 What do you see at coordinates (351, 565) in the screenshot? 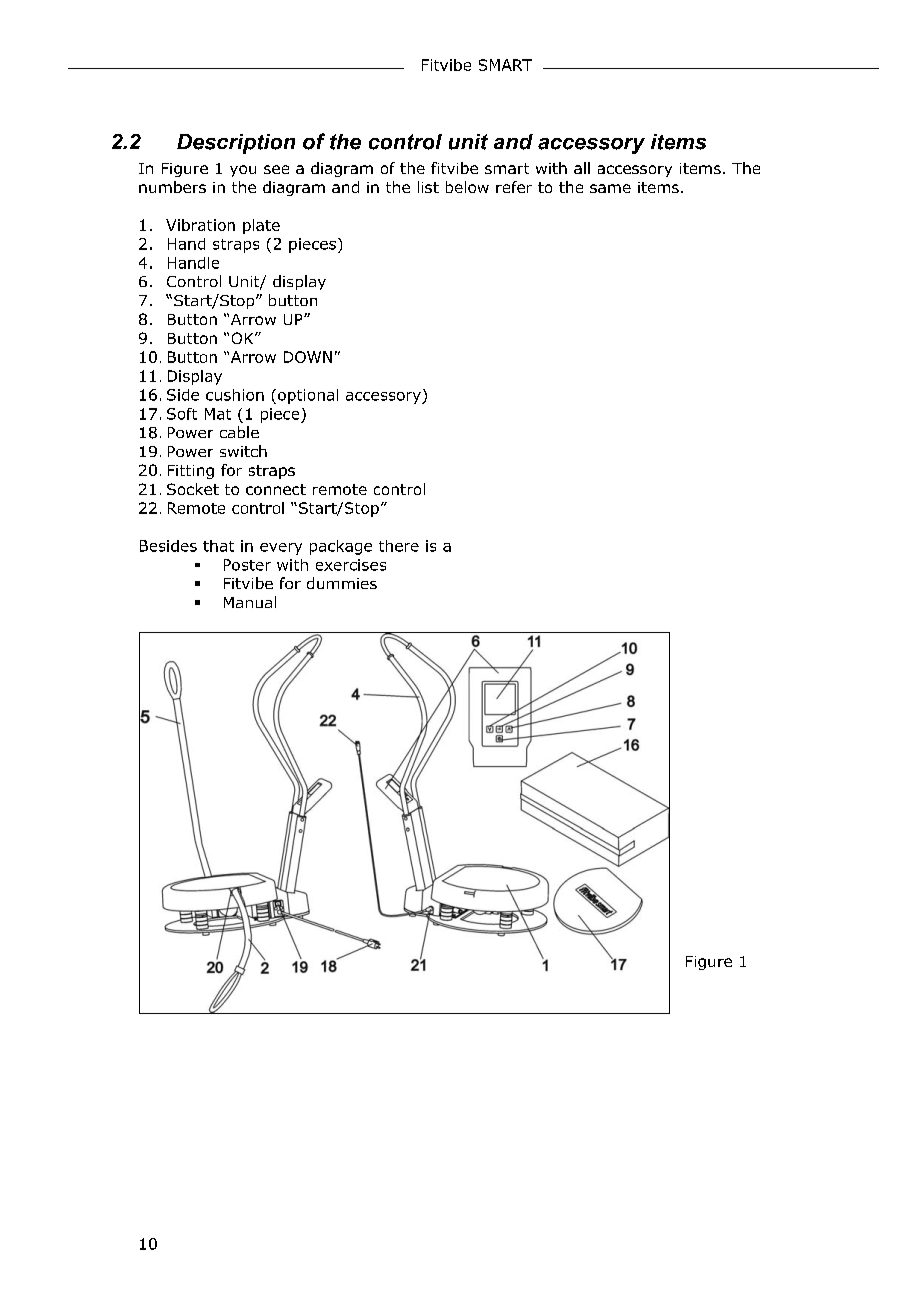
I see `exercises` at bounding box center [351, 565].
